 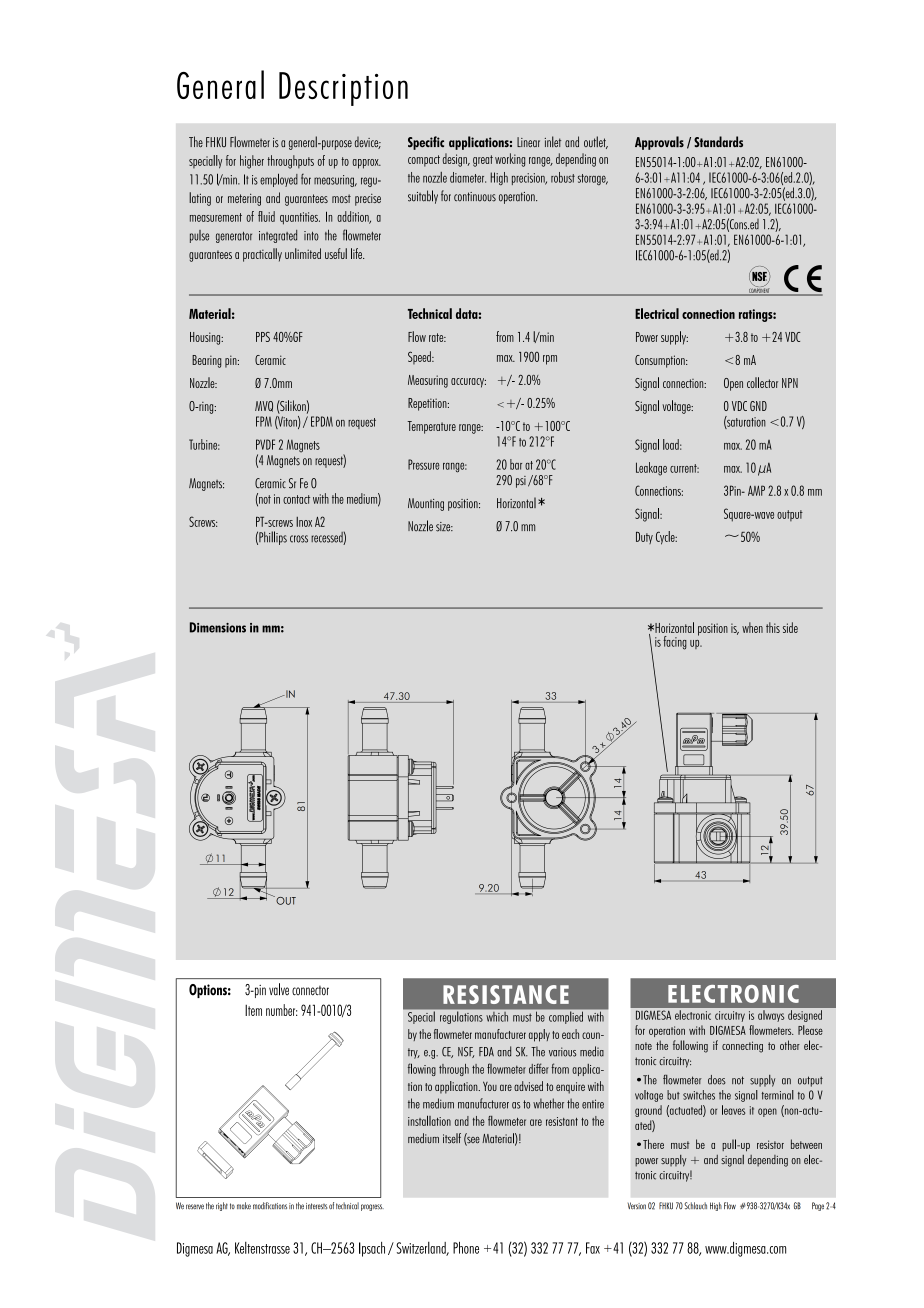 I want to click on size, so click(x=444, y=527).
